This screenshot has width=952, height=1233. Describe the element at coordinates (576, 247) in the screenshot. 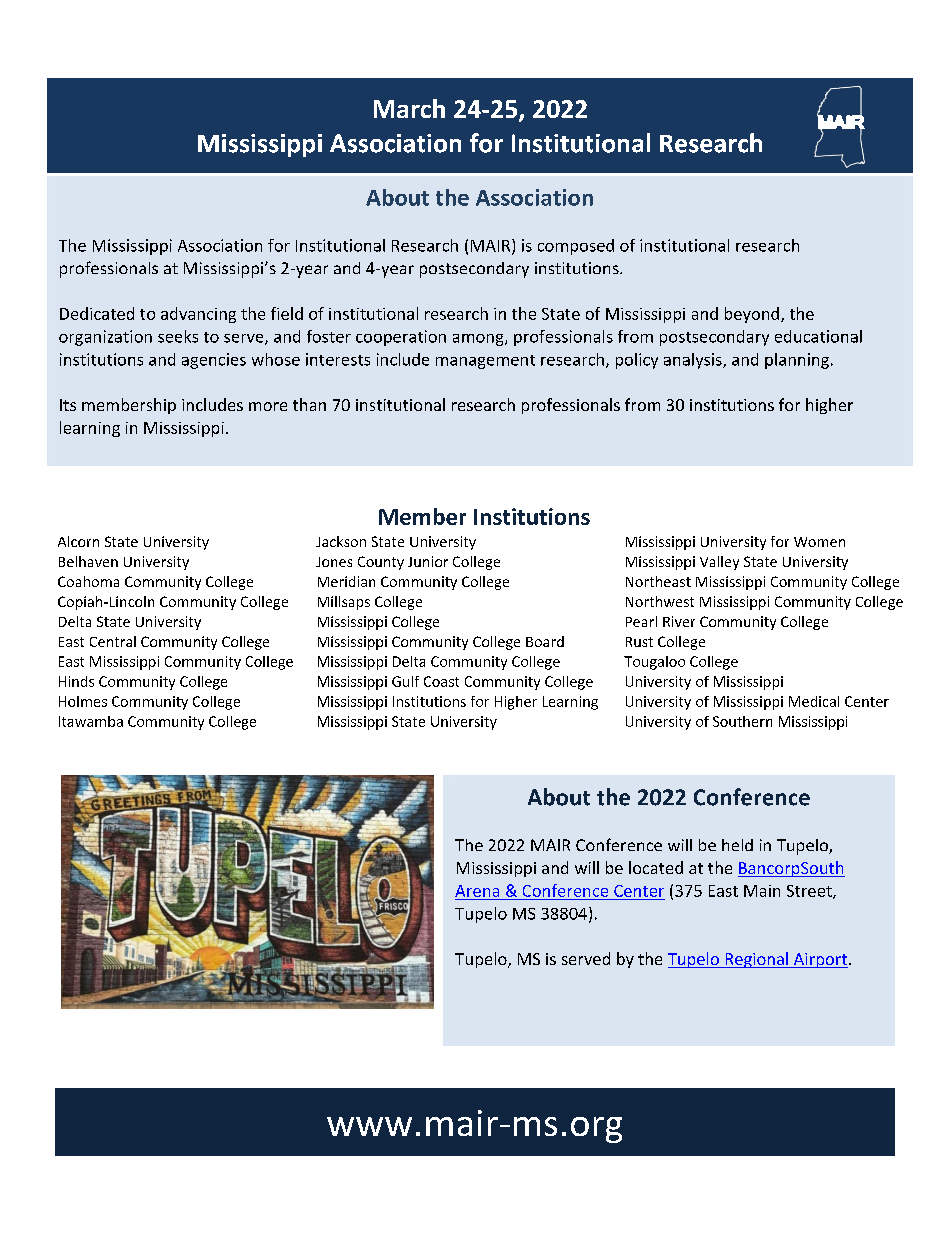

I see `composed` at that location.
